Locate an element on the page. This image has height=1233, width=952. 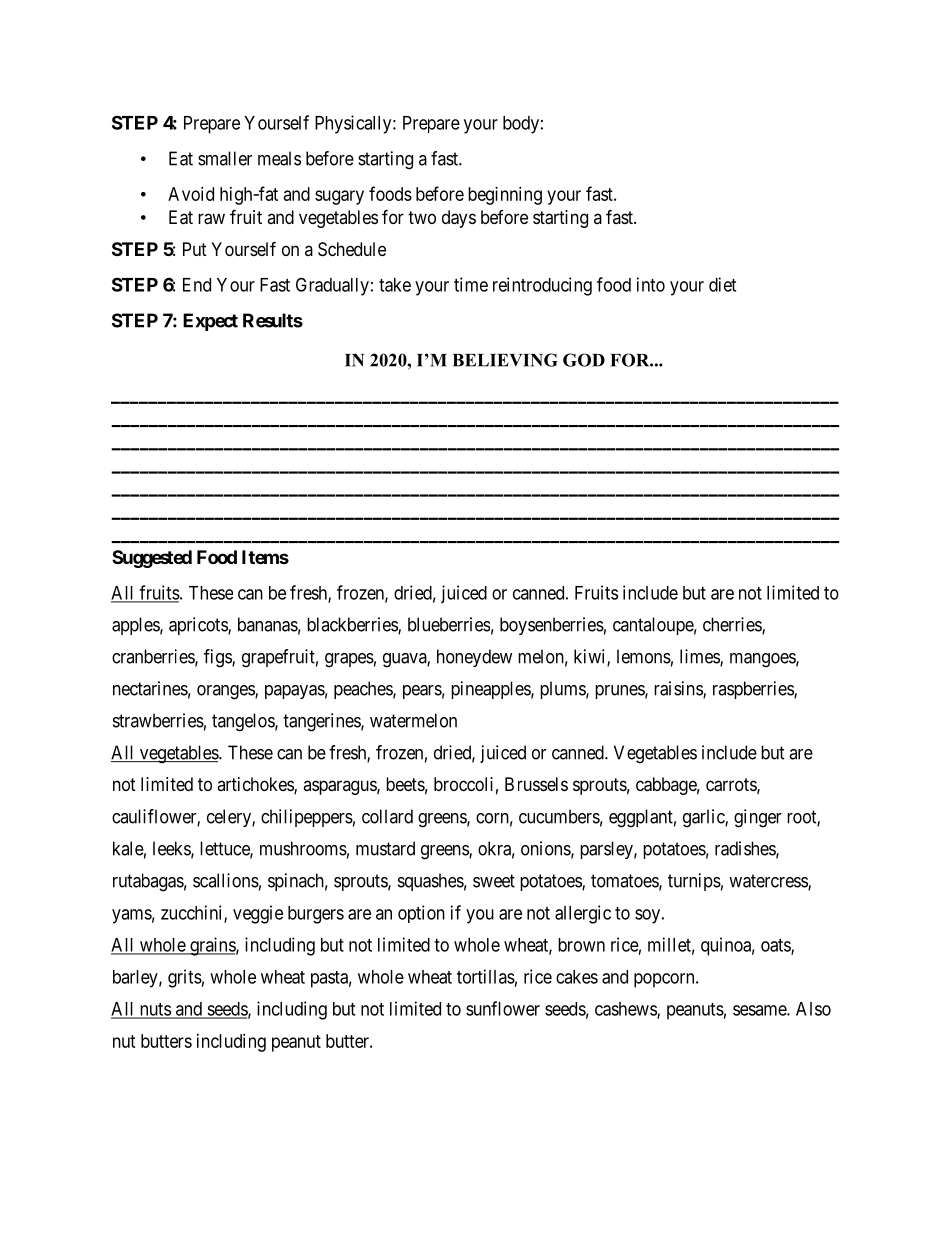
limes is located at coordinates (700, 657).
